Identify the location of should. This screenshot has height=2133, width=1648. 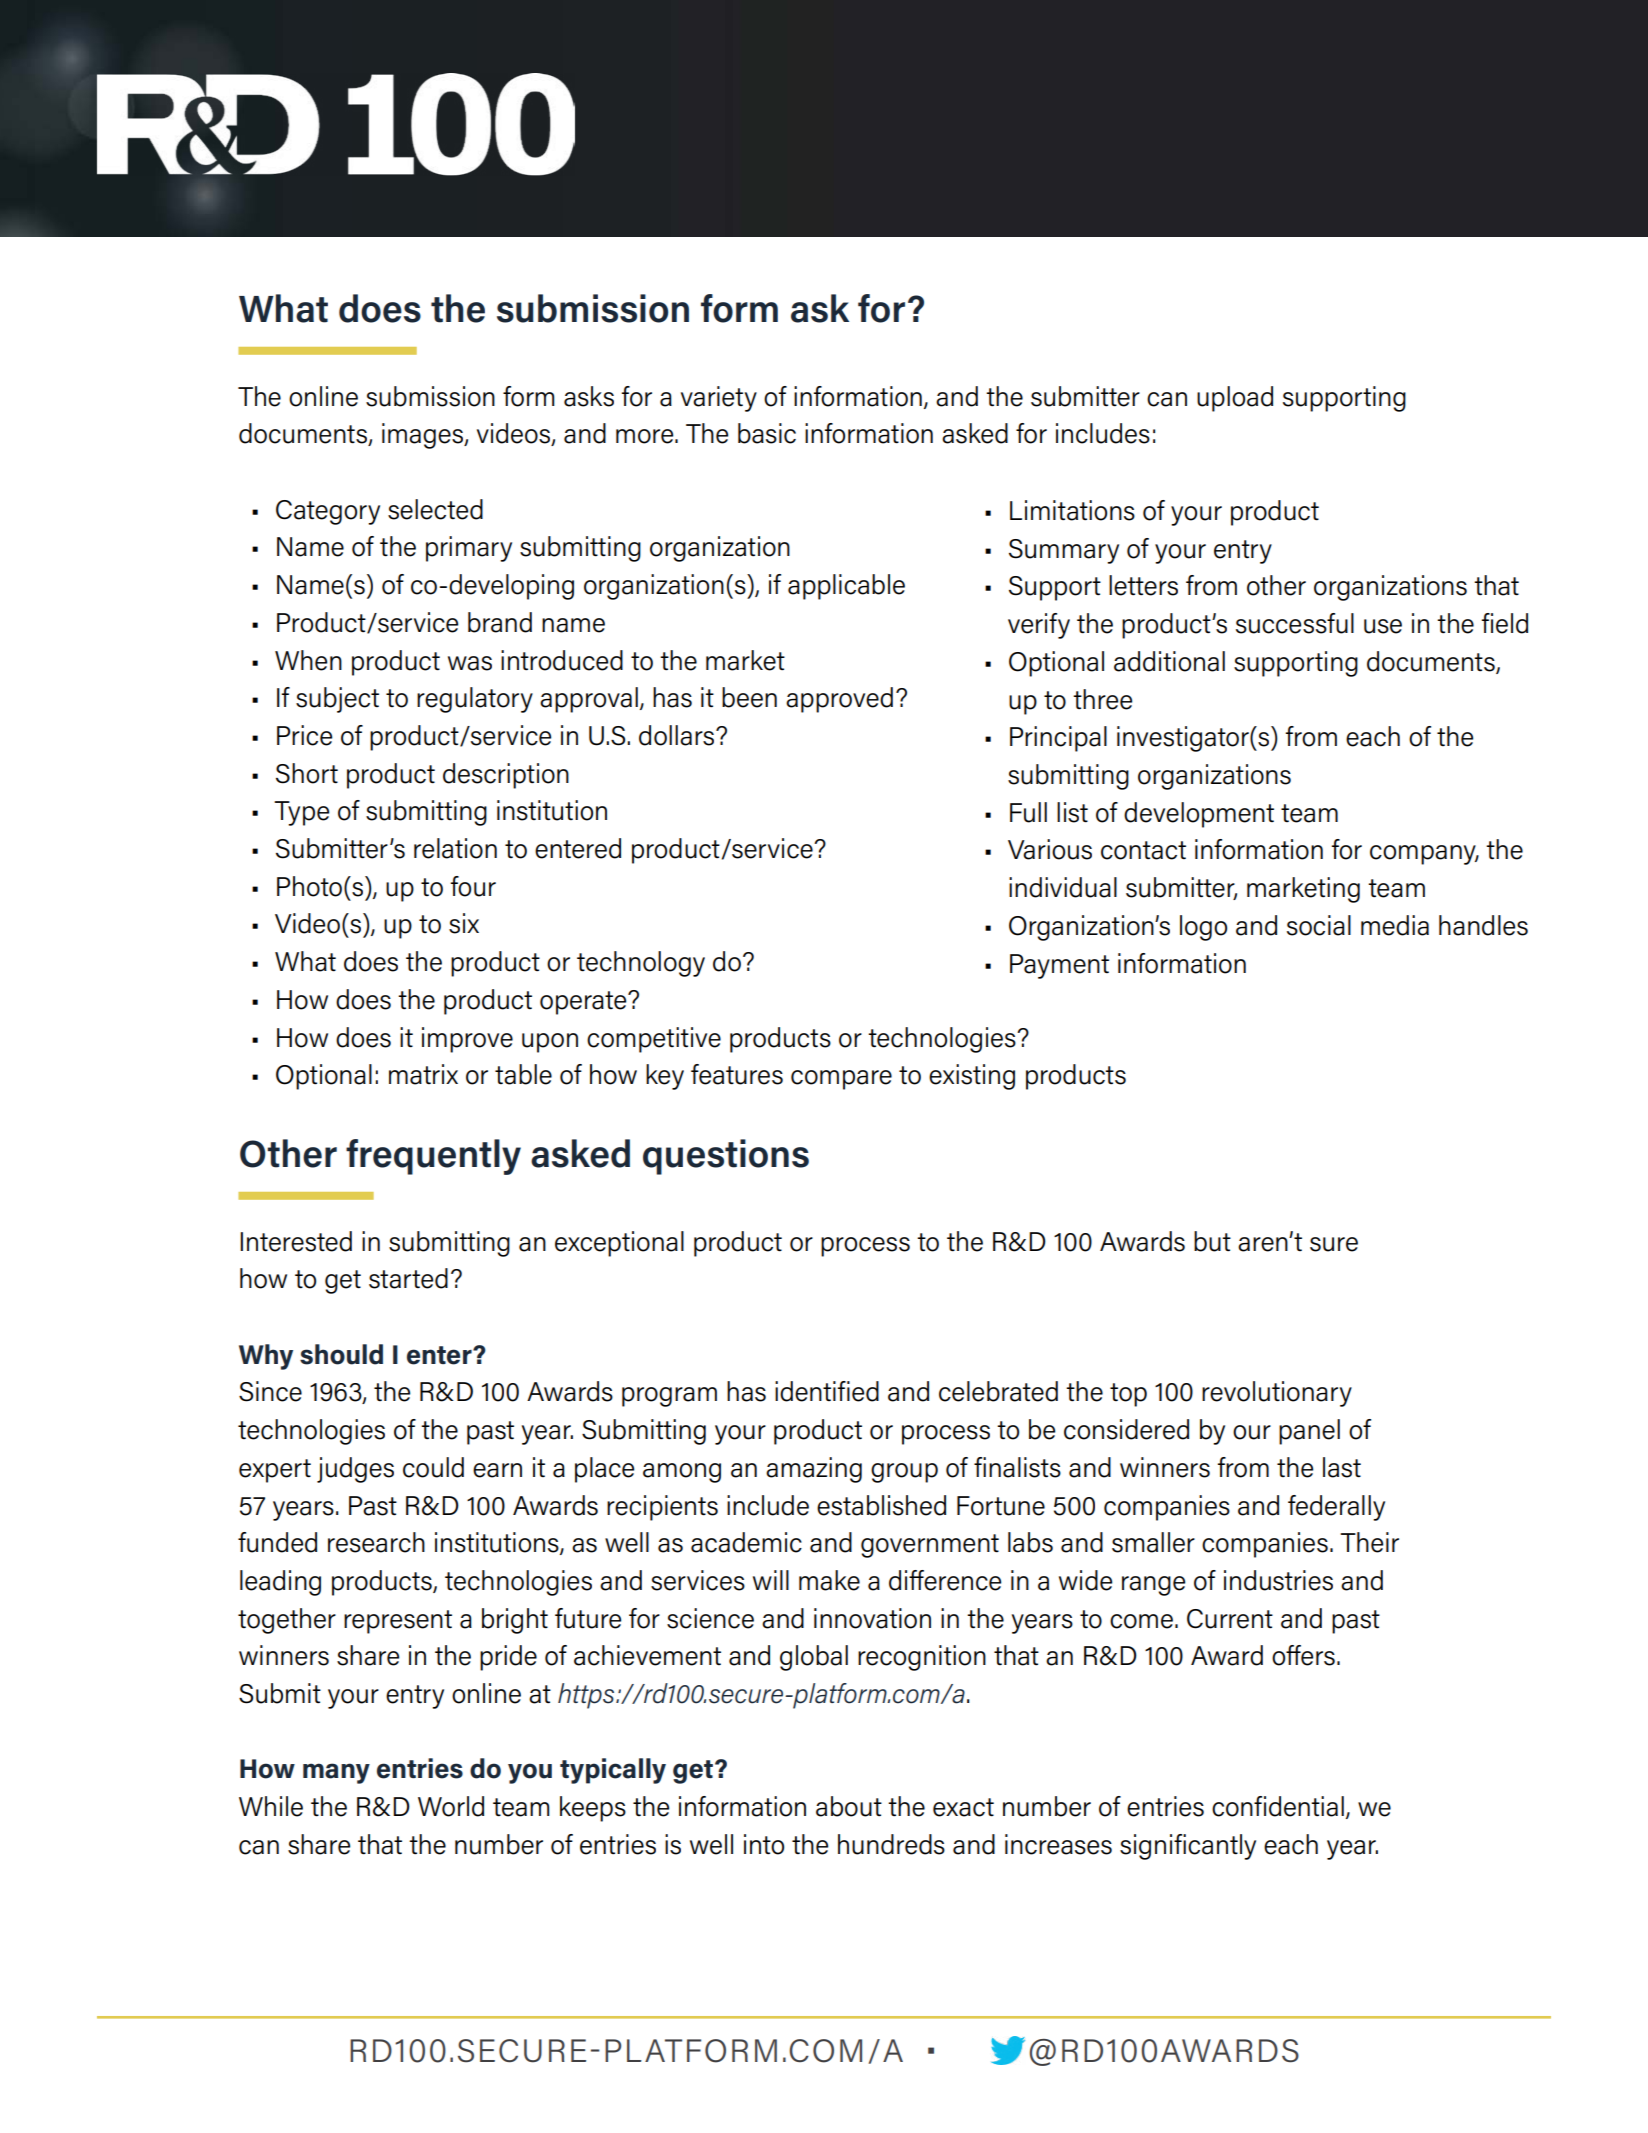
(341, 1354).
